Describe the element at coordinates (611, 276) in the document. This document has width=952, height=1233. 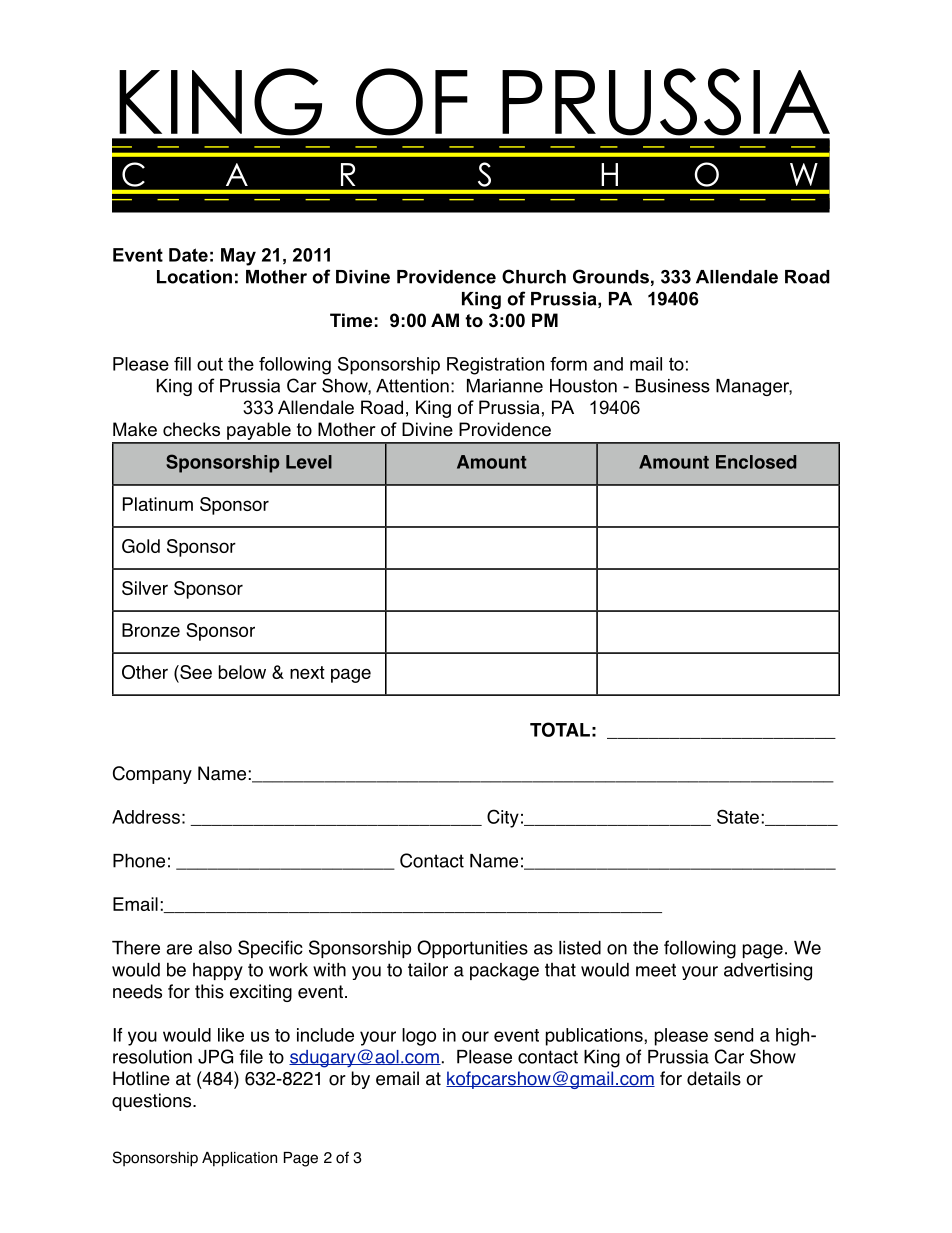
I see `Grounds` at that location.
